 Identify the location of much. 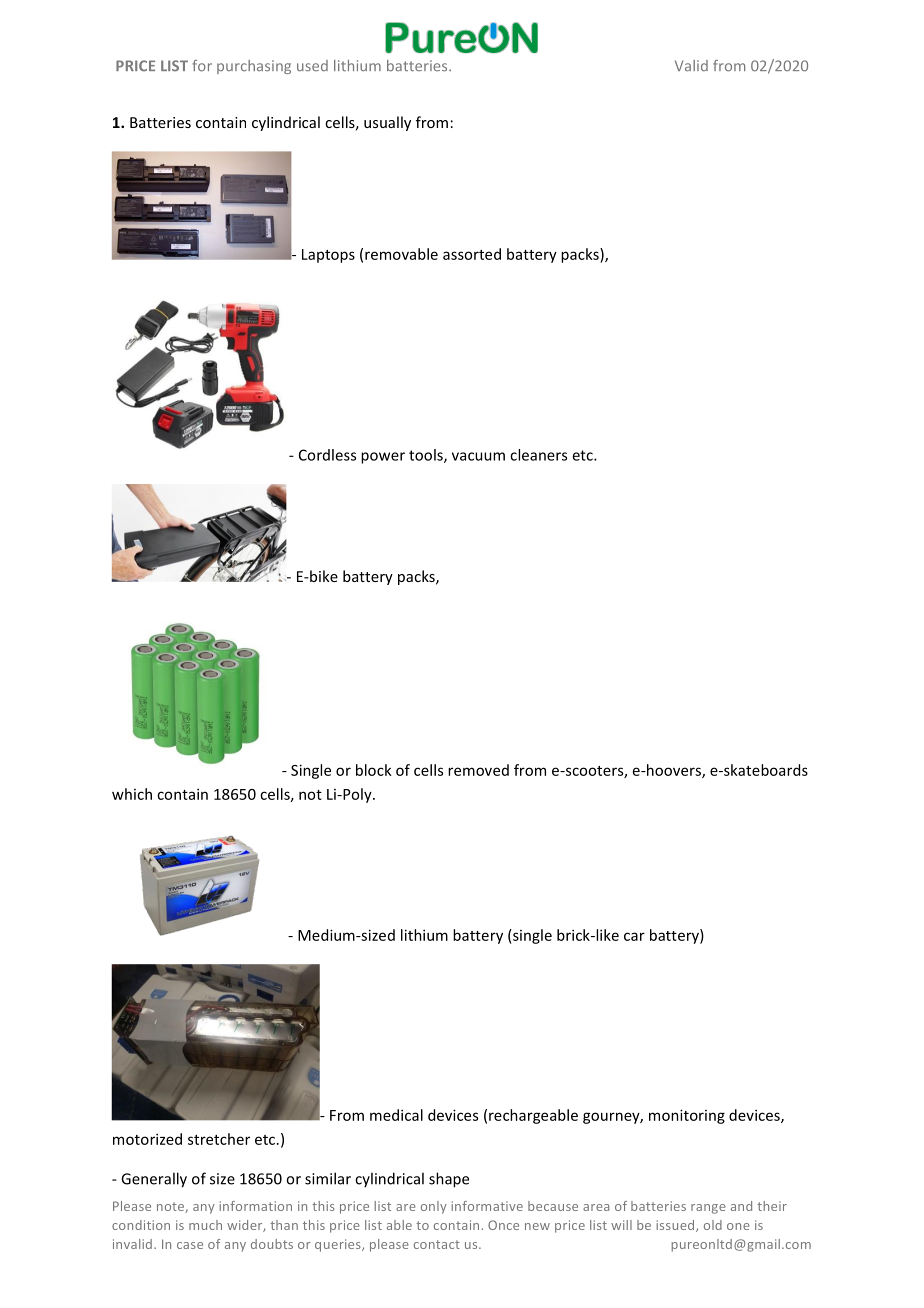
(205, 1225).
